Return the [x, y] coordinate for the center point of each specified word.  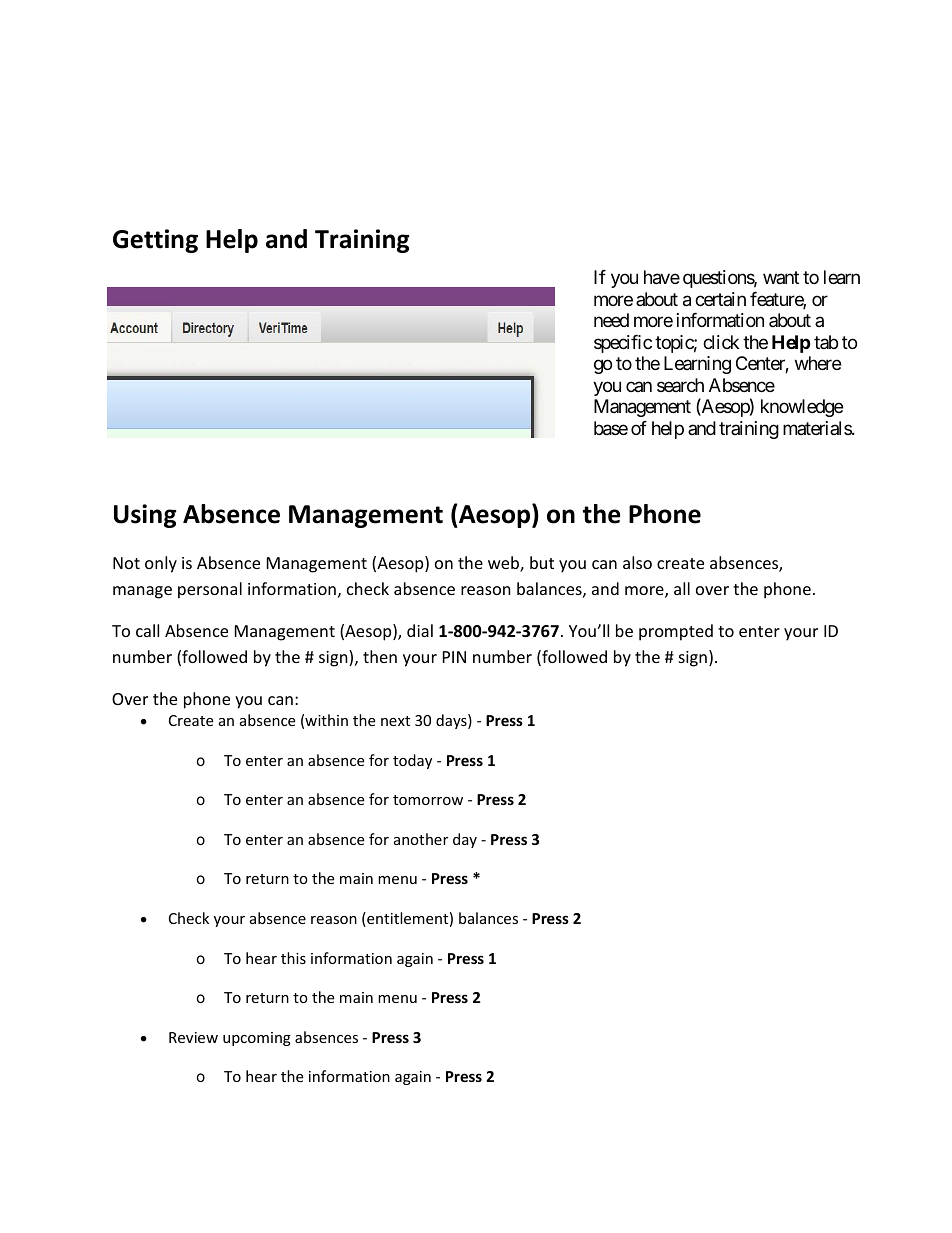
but [542, 562]
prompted [676, 632]
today [412, 761]
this [293, 958]
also [637, 562]
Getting [155, 241]
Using [145, 516]
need [611, 320]
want [781, 278]
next [395, 721]
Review [193, 1037]
